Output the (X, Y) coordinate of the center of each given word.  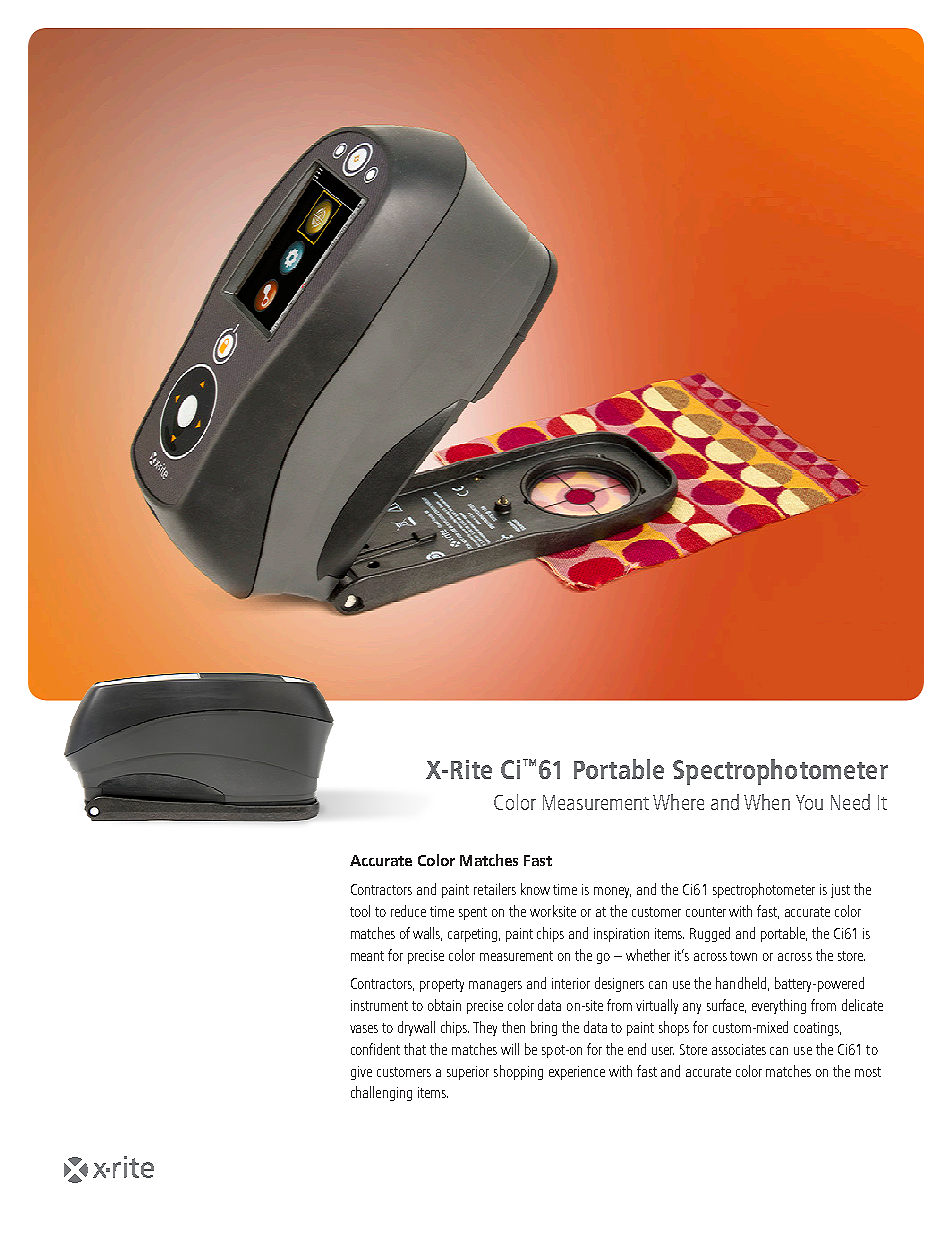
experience (577, 1073)
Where (678, 802)
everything (779, 1006)
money (612, 892)
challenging (381, 1093)
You (809, 802)
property (442, 985)
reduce (408, 911)
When (767, 802)
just (840, 891)
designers (619, 984)
